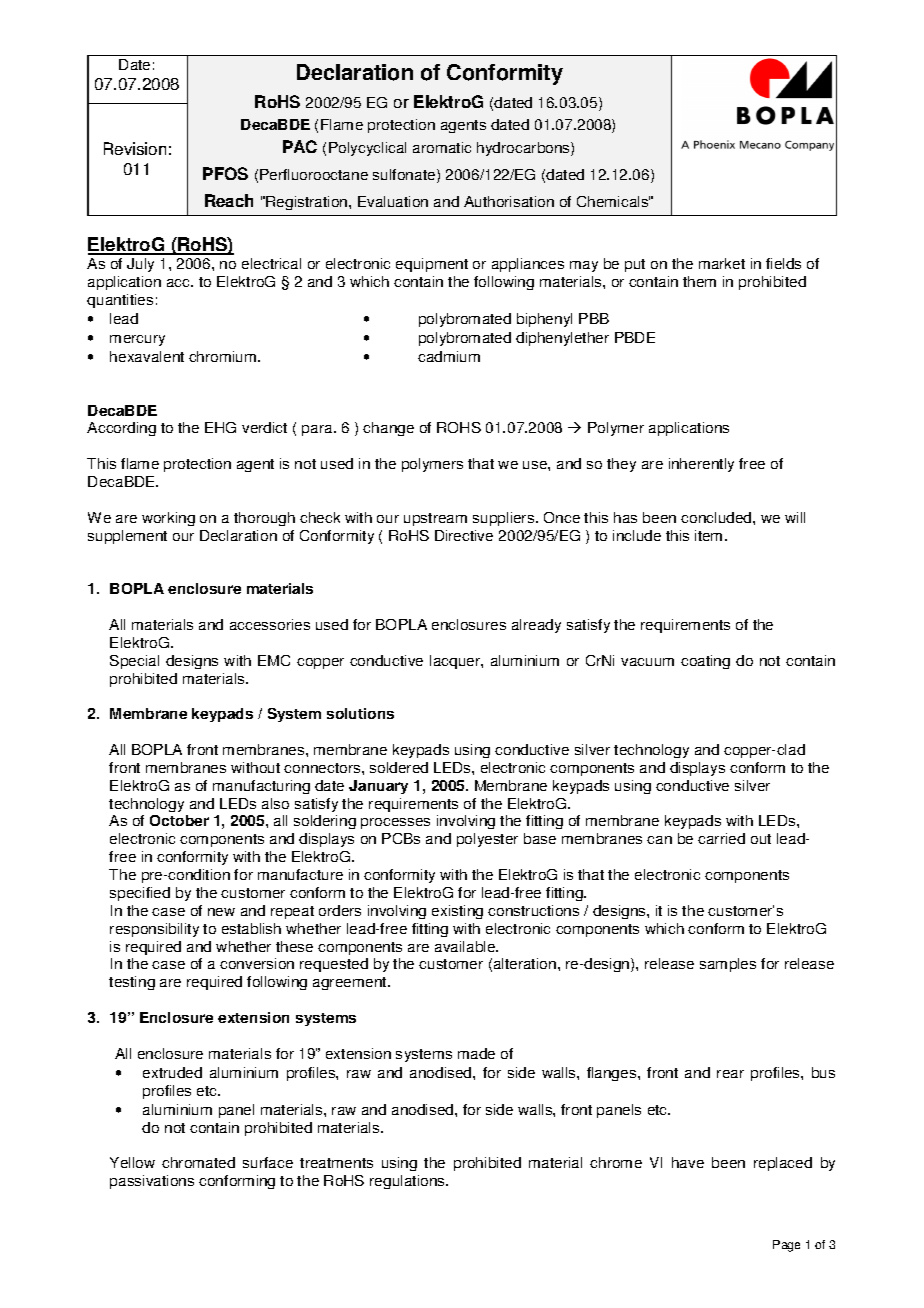  What do you see at coordinates (225, 173) in the screenshot?
I see `PFOS` at bounding box center [225, 173].
